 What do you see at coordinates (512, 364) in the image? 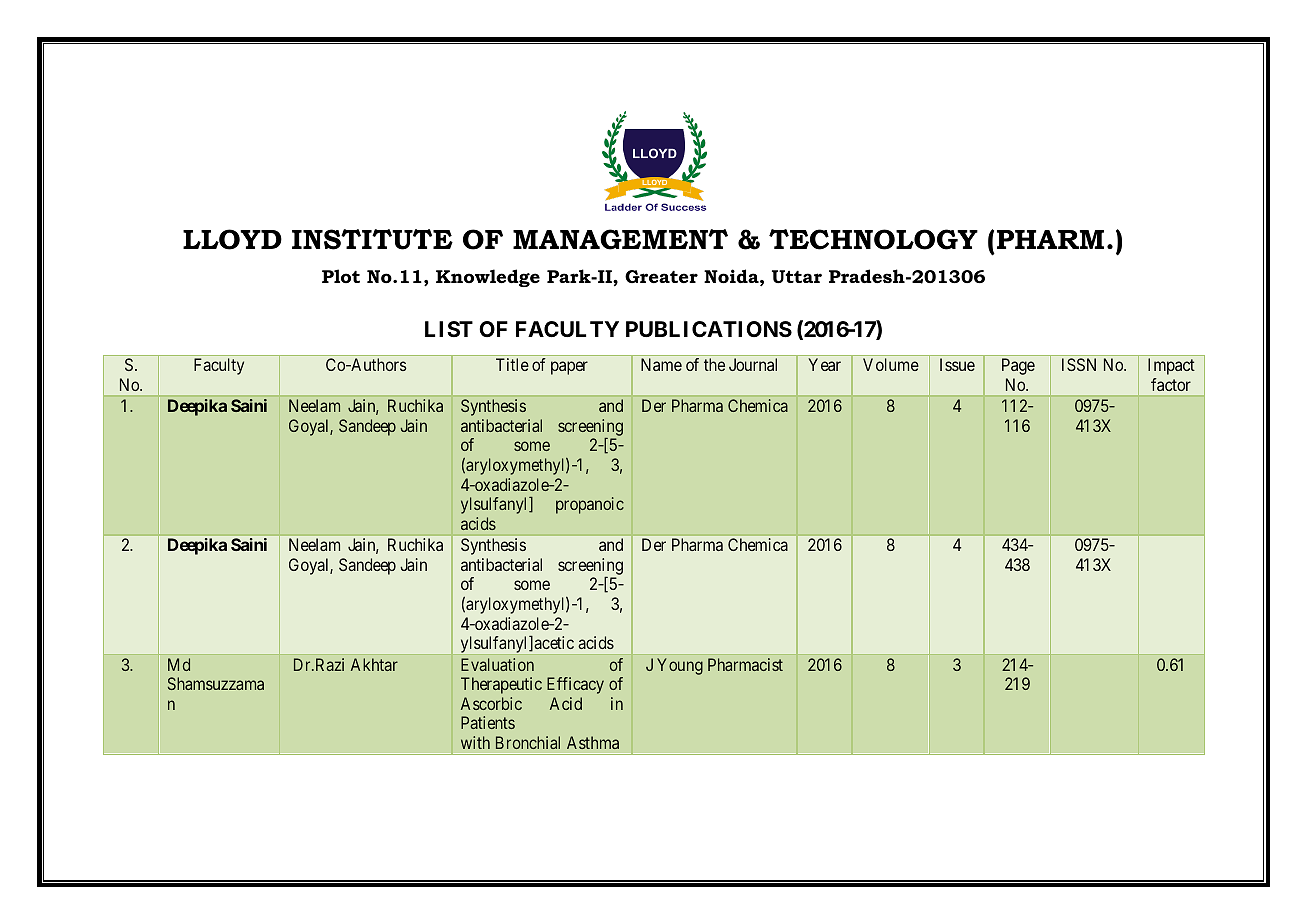
I see `Title` at bounding box center [512, 364].
